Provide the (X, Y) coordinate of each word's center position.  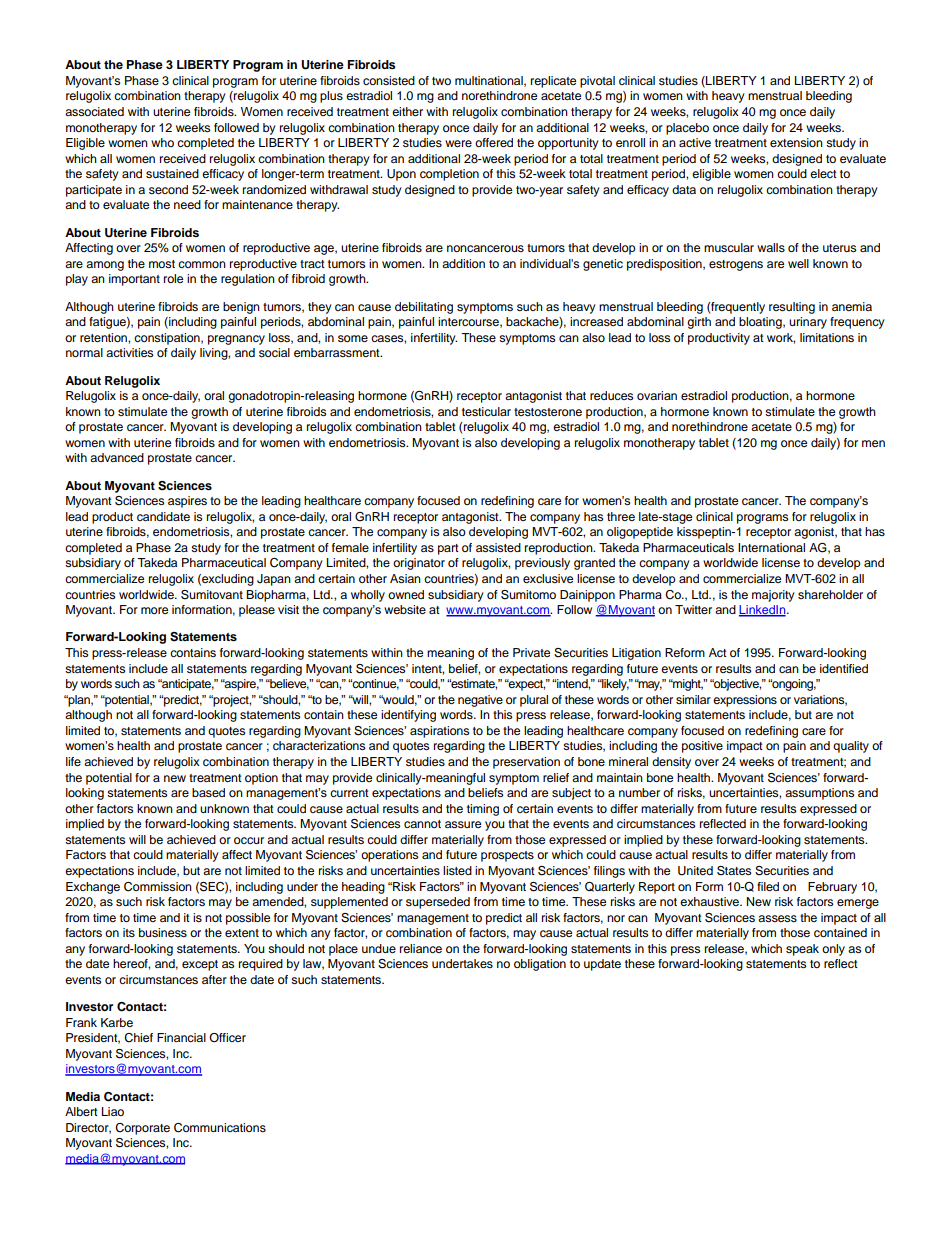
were (458, 143)
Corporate (142, 1129)
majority (773, 596)
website (405, 609)
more (154, 610)
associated (94, 111)
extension (796, 142)
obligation (540, 965)
